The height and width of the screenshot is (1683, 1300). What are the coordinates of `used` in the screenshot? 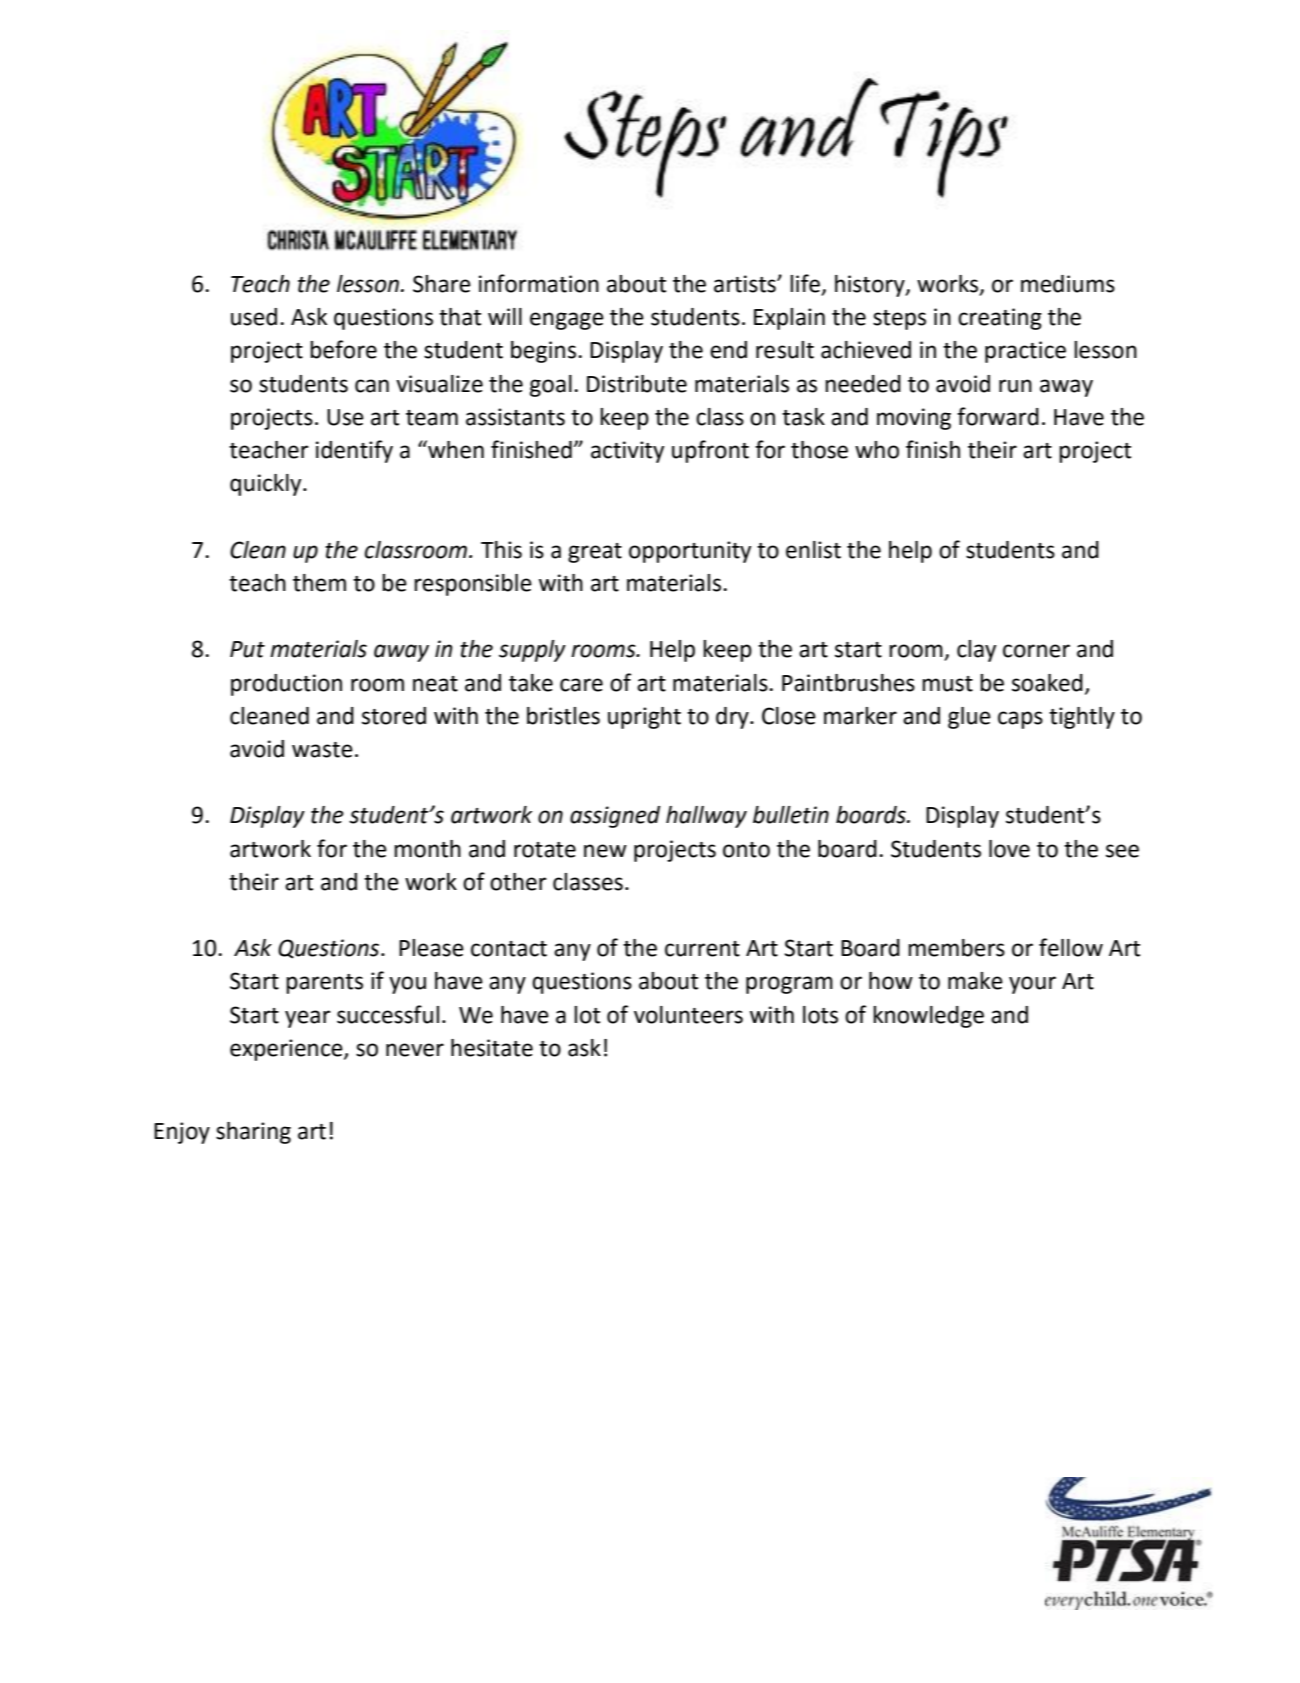 It's located at (254, 317).
